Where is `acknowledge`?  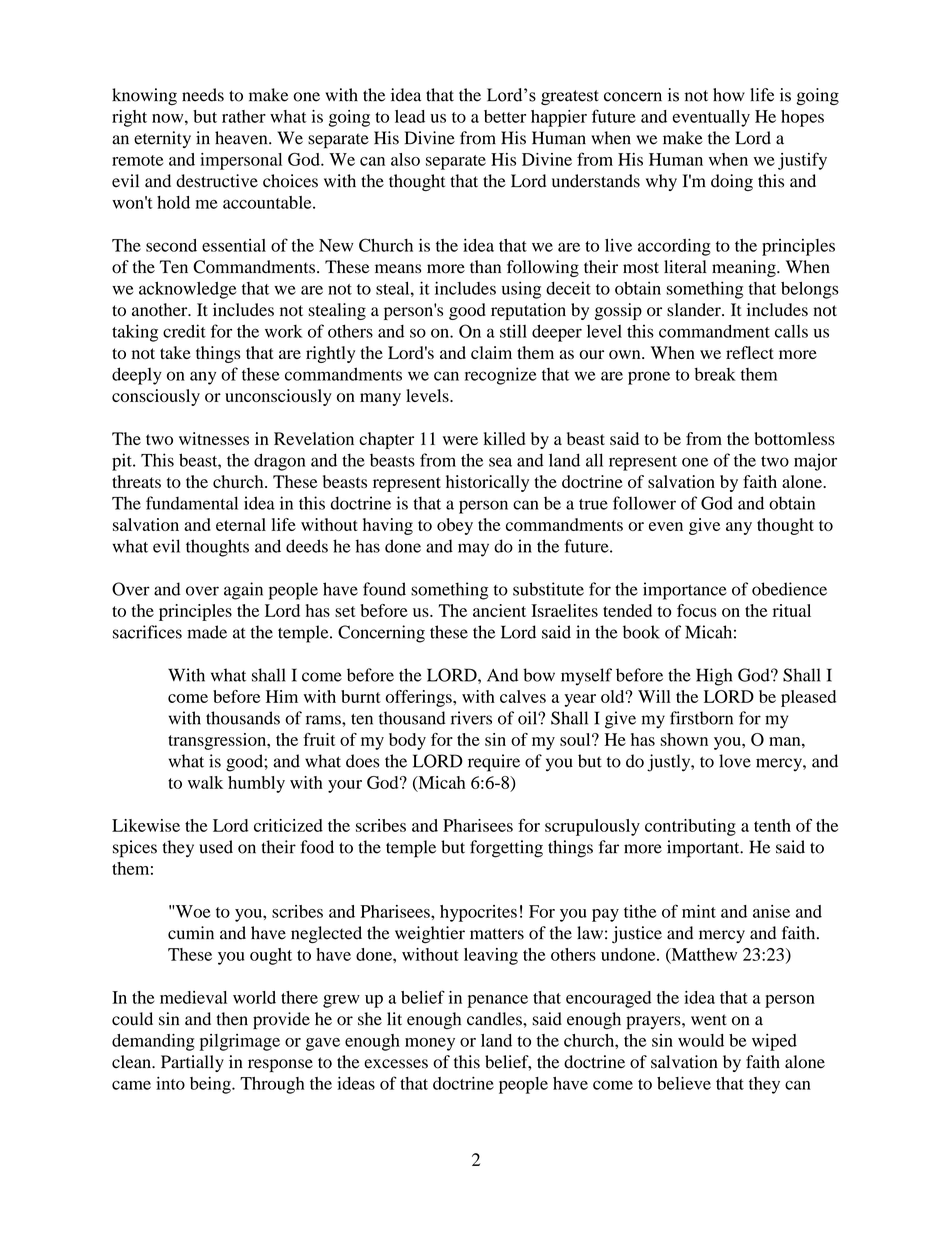 acknowledge is located at coordinates (187, 290).
